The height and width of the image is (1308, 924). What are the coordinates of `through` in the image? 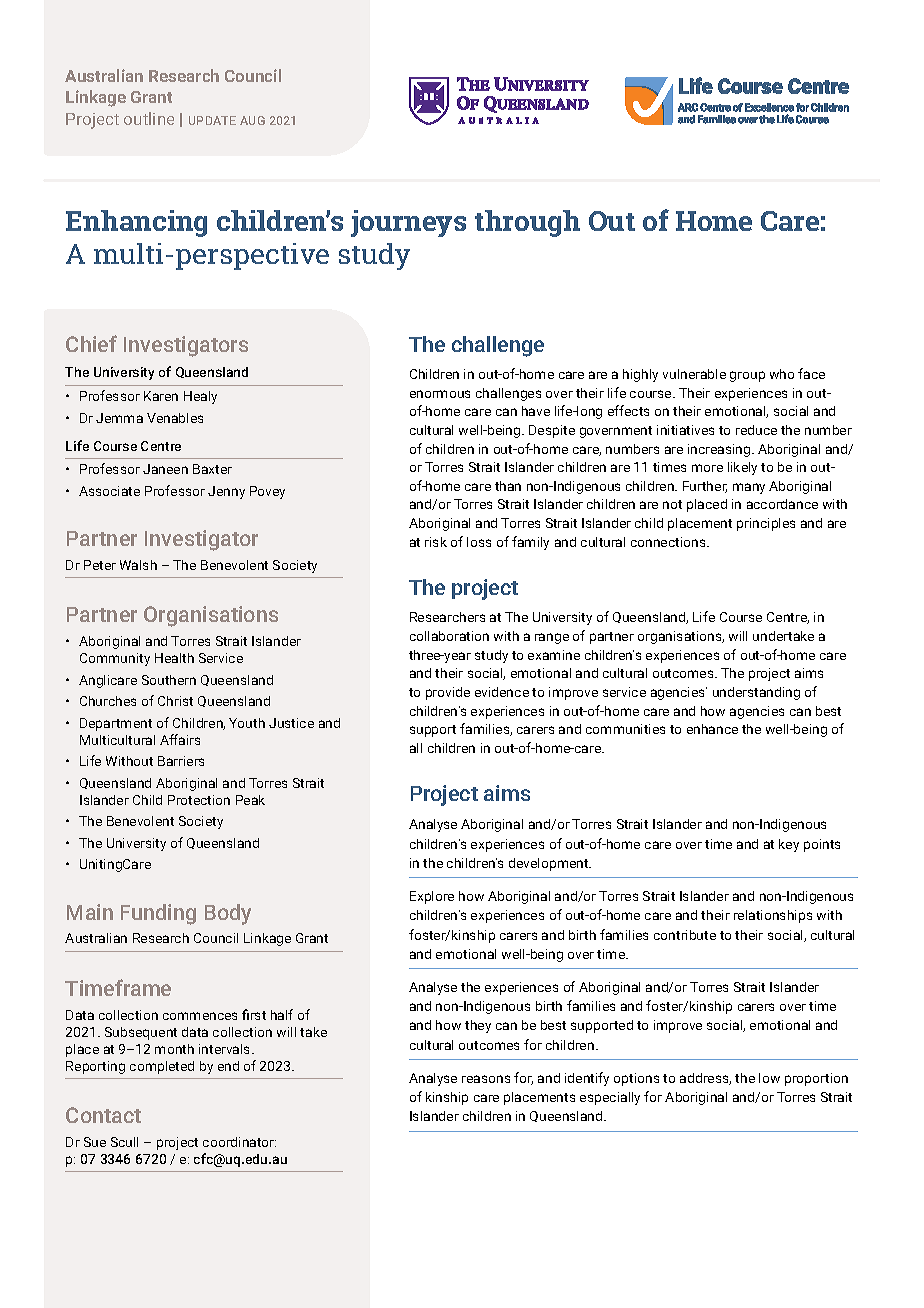 It's located at (527, 223).
